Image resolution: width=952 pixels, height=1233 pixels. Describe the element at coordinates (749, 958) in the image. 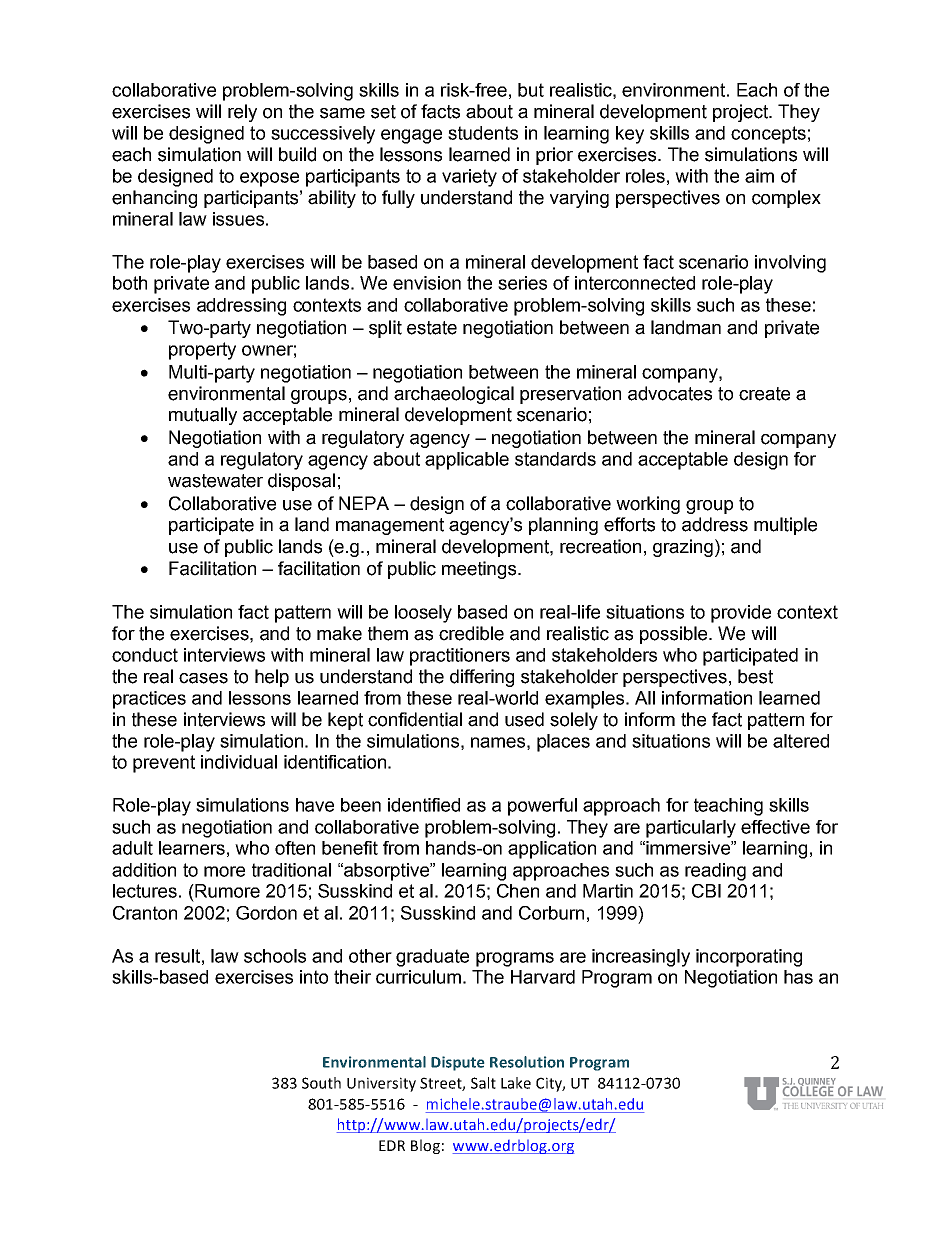

I see `incorporating` at that location.
